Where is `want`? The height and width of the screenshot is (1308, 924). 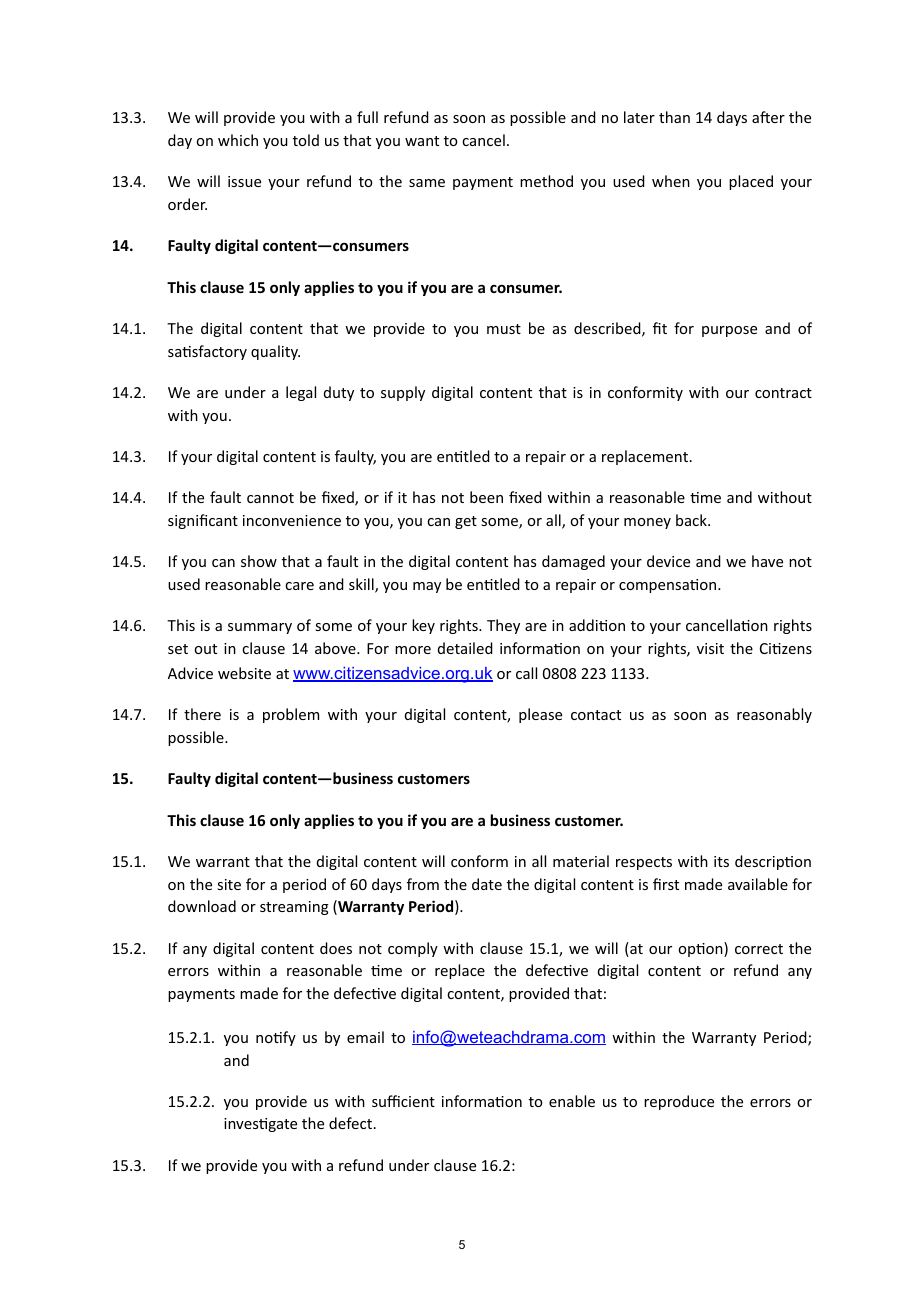
want is located at coordinates (422, 141).
